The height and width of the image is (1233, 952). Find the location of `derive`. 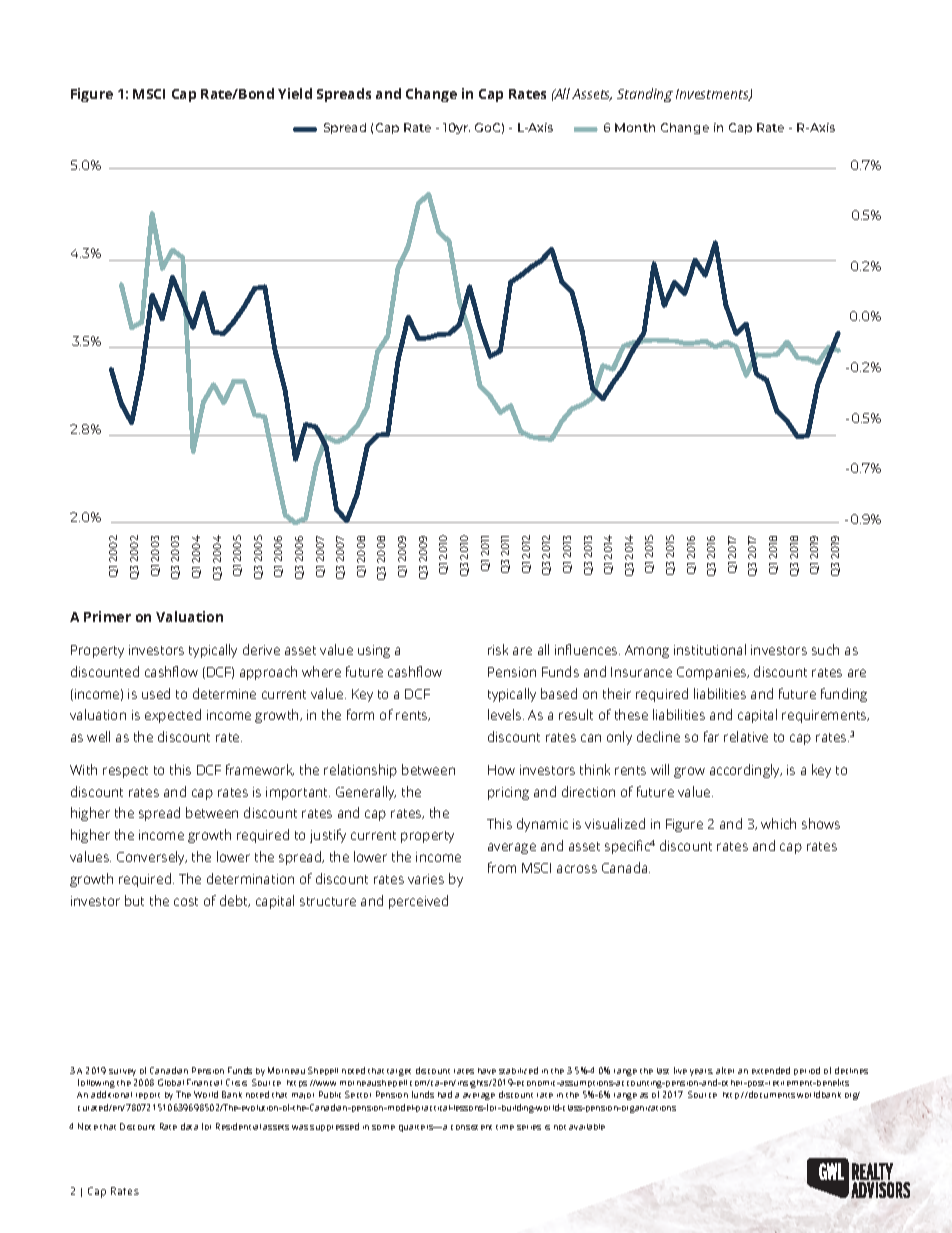

derive is located at coordinates (261, 649).
